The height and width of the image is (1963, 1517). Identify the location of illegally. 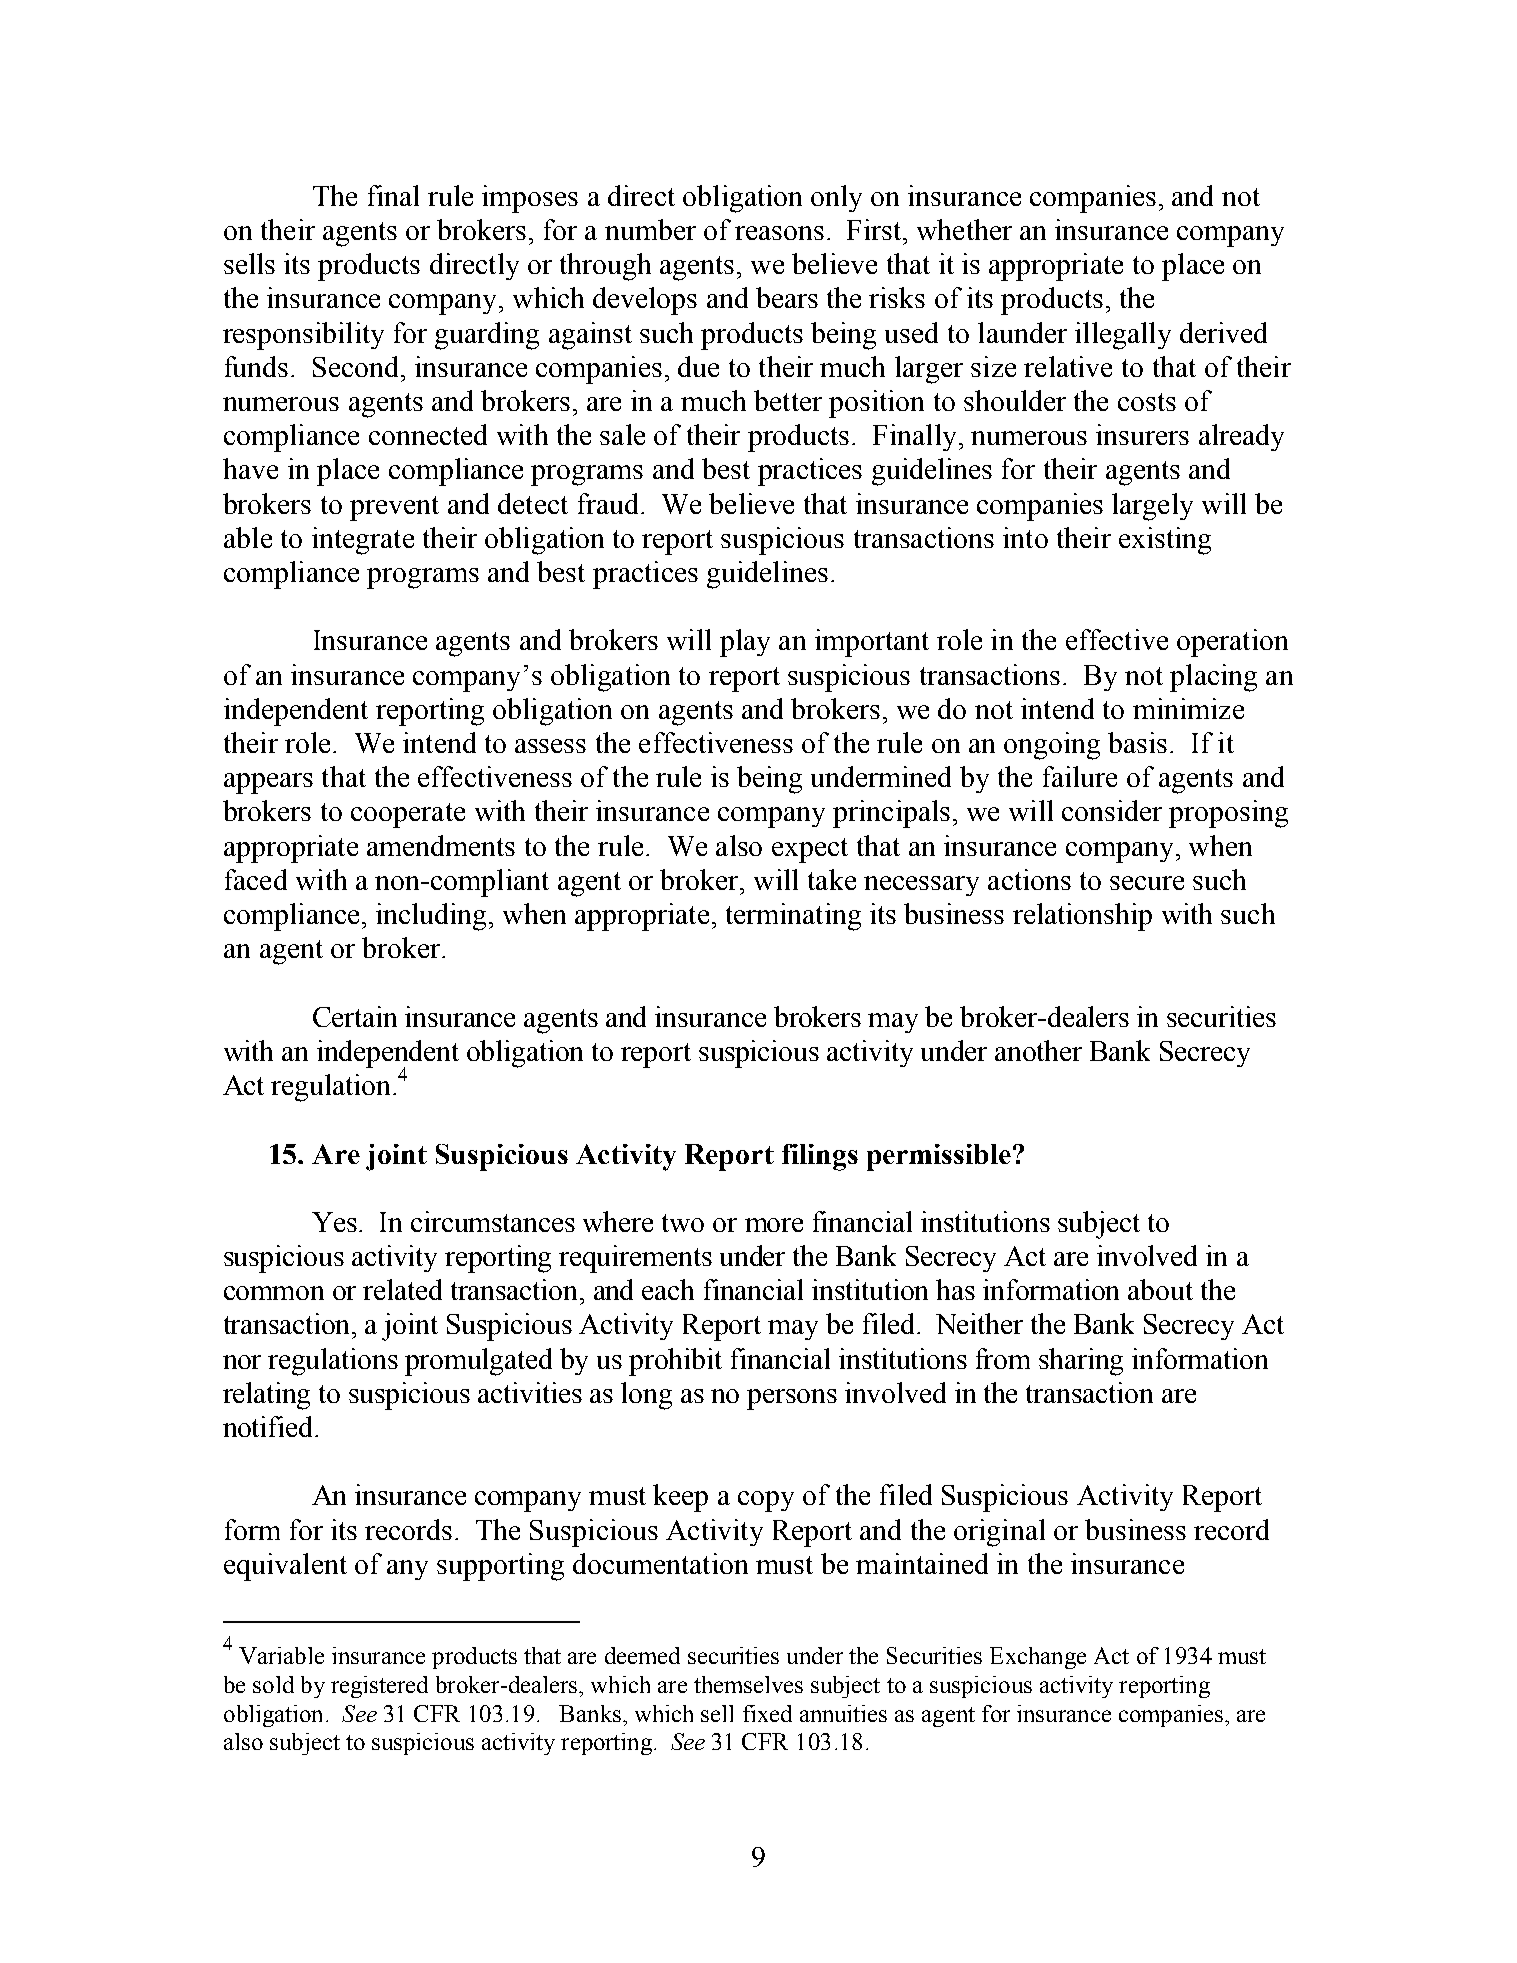
(1123, 336).
